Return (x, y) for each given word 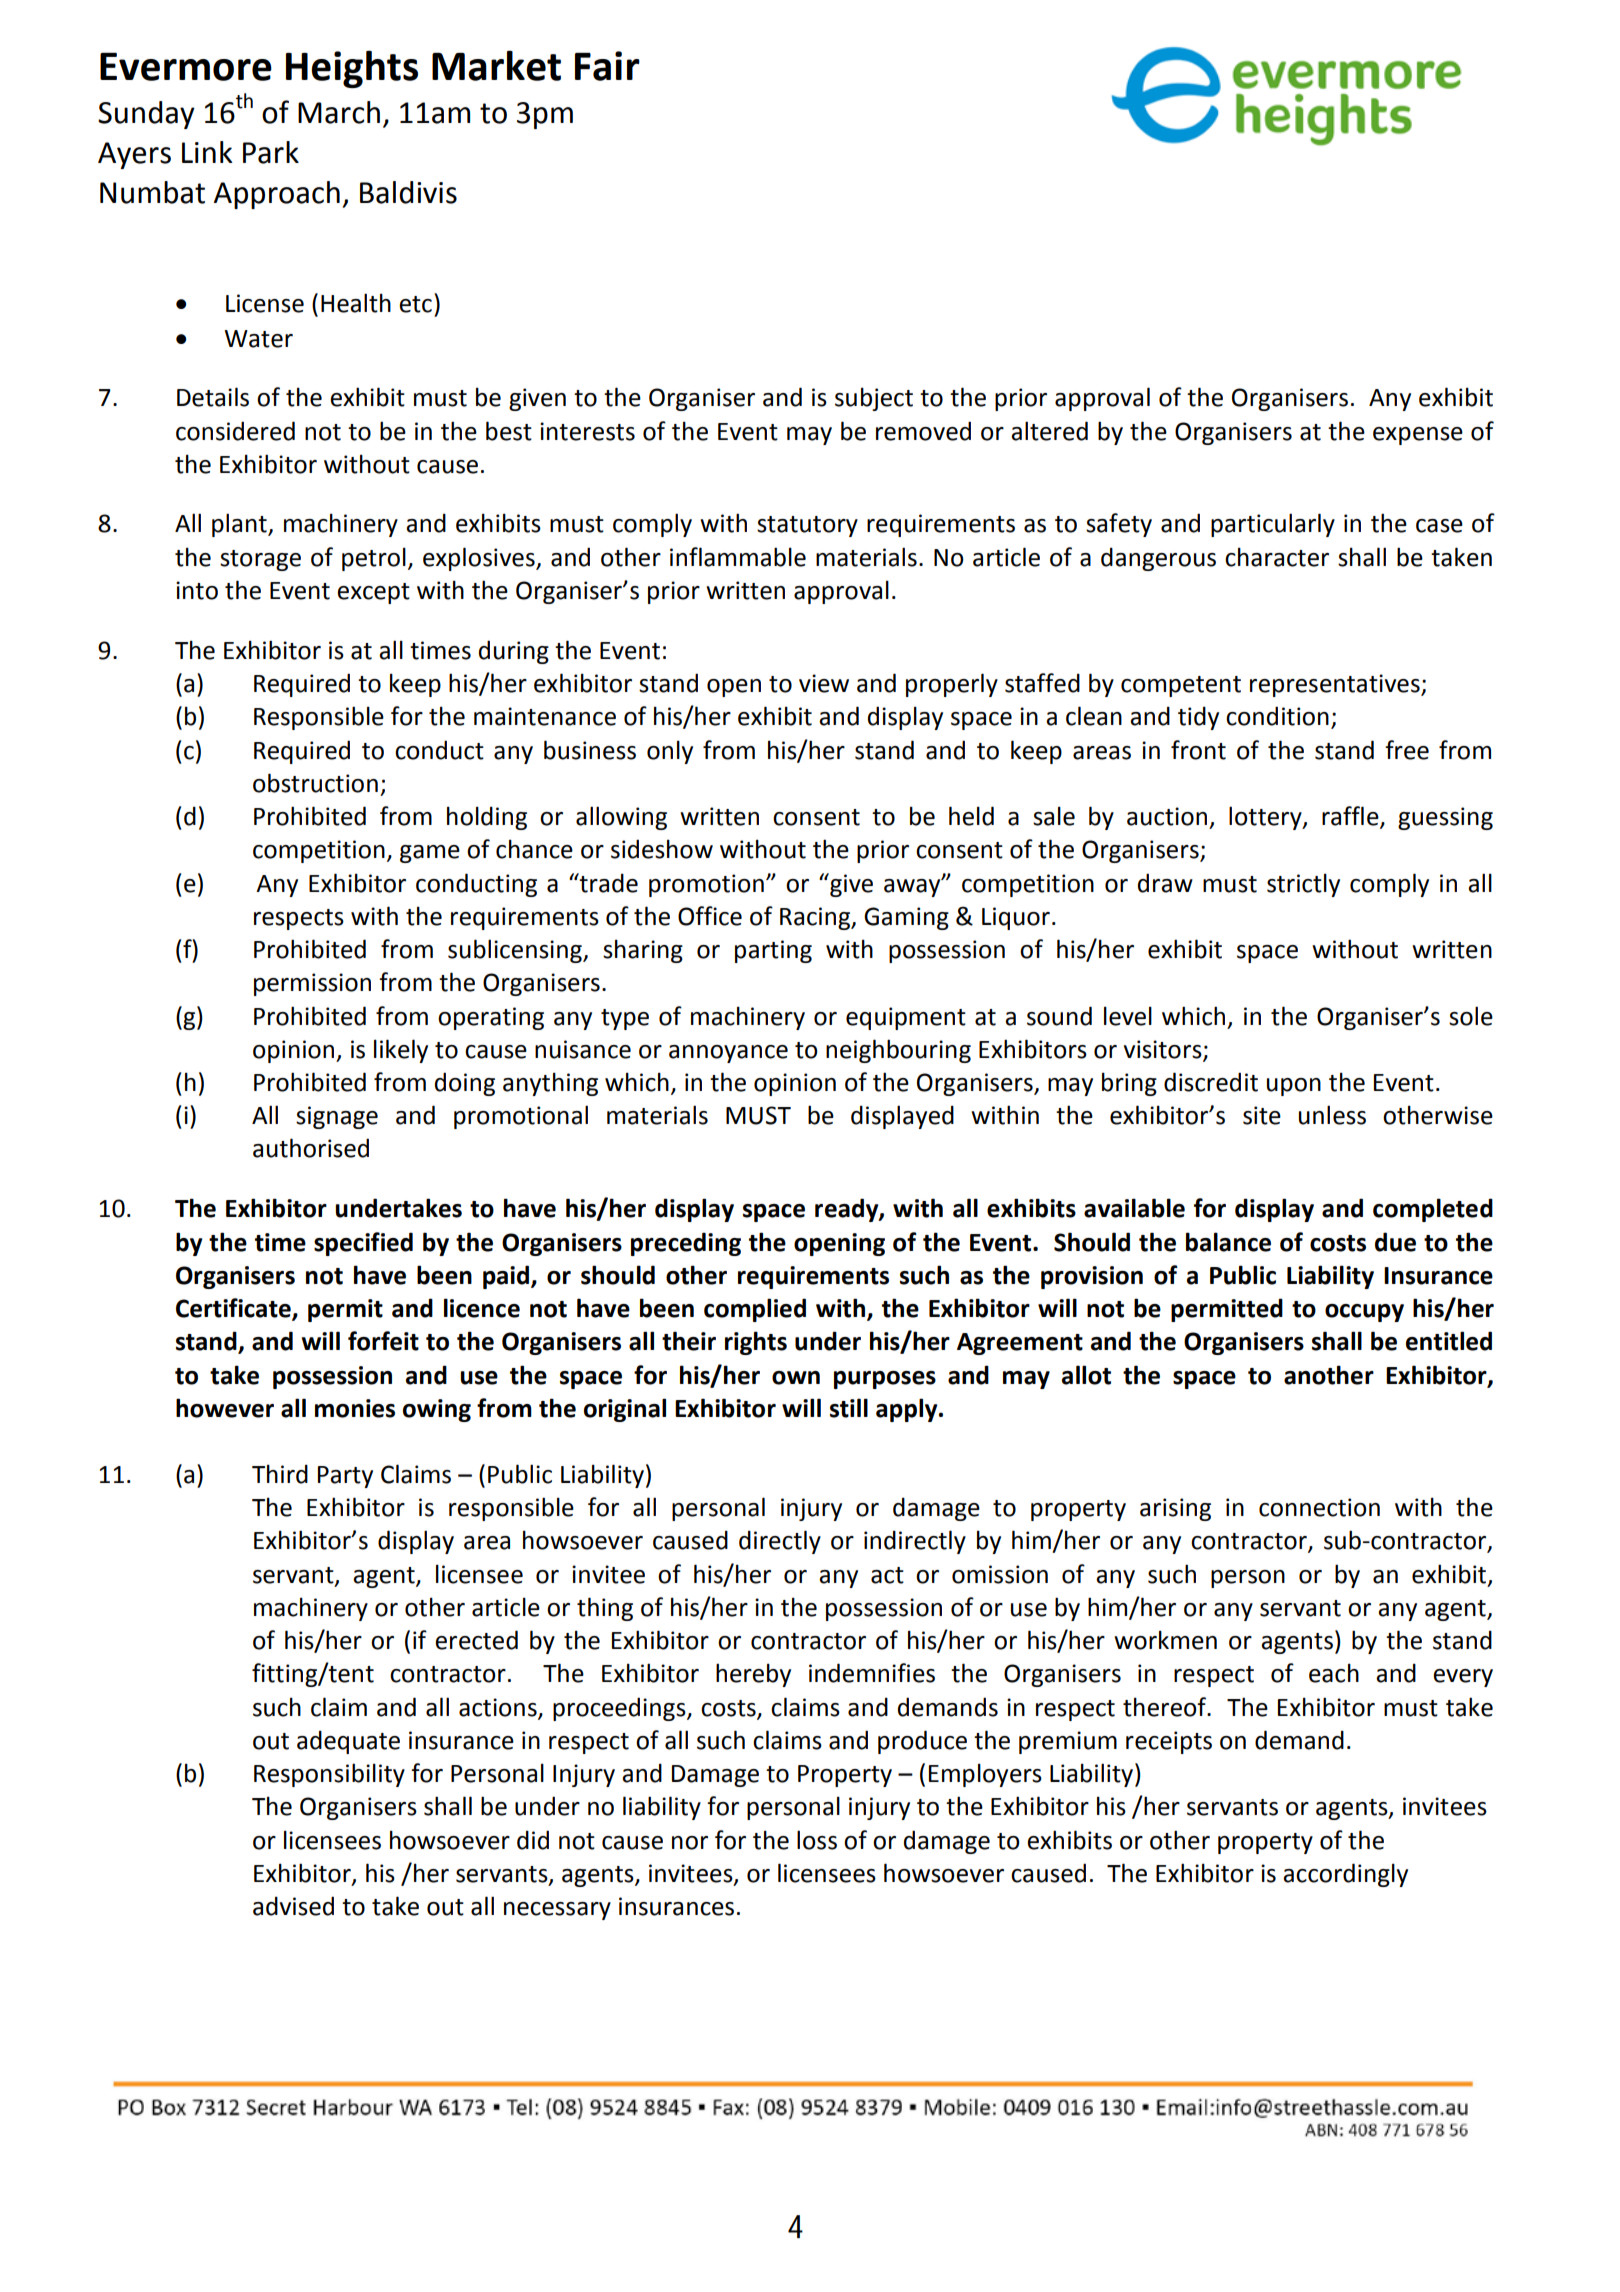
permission (312, 984)
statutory (807, 526)
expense (1418, 436)
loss (817, 1840)
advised (293, 1906)
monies (355, 1408)
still (849, 1408)
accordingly (1345, 1875)
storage (260, 560)
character (1277, 557)
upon (1294, 1087)
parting (773, 951)
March (339, 112)
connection (1319, 1507)
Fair (607, 66)
